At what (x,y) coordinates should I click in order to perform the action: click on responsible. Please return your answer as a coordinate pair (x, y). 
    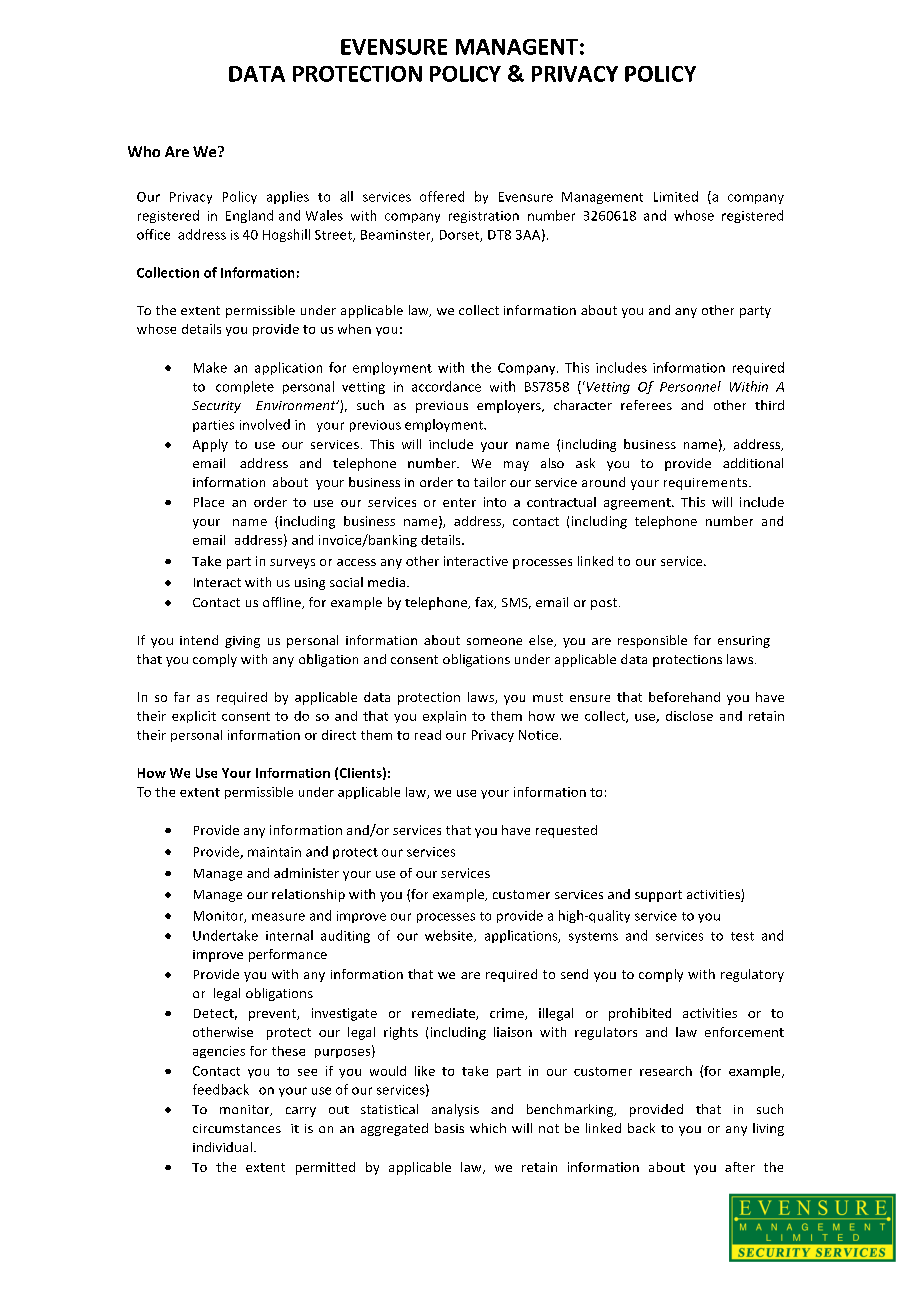
    Looking at the image, I should click on (652, 641).
